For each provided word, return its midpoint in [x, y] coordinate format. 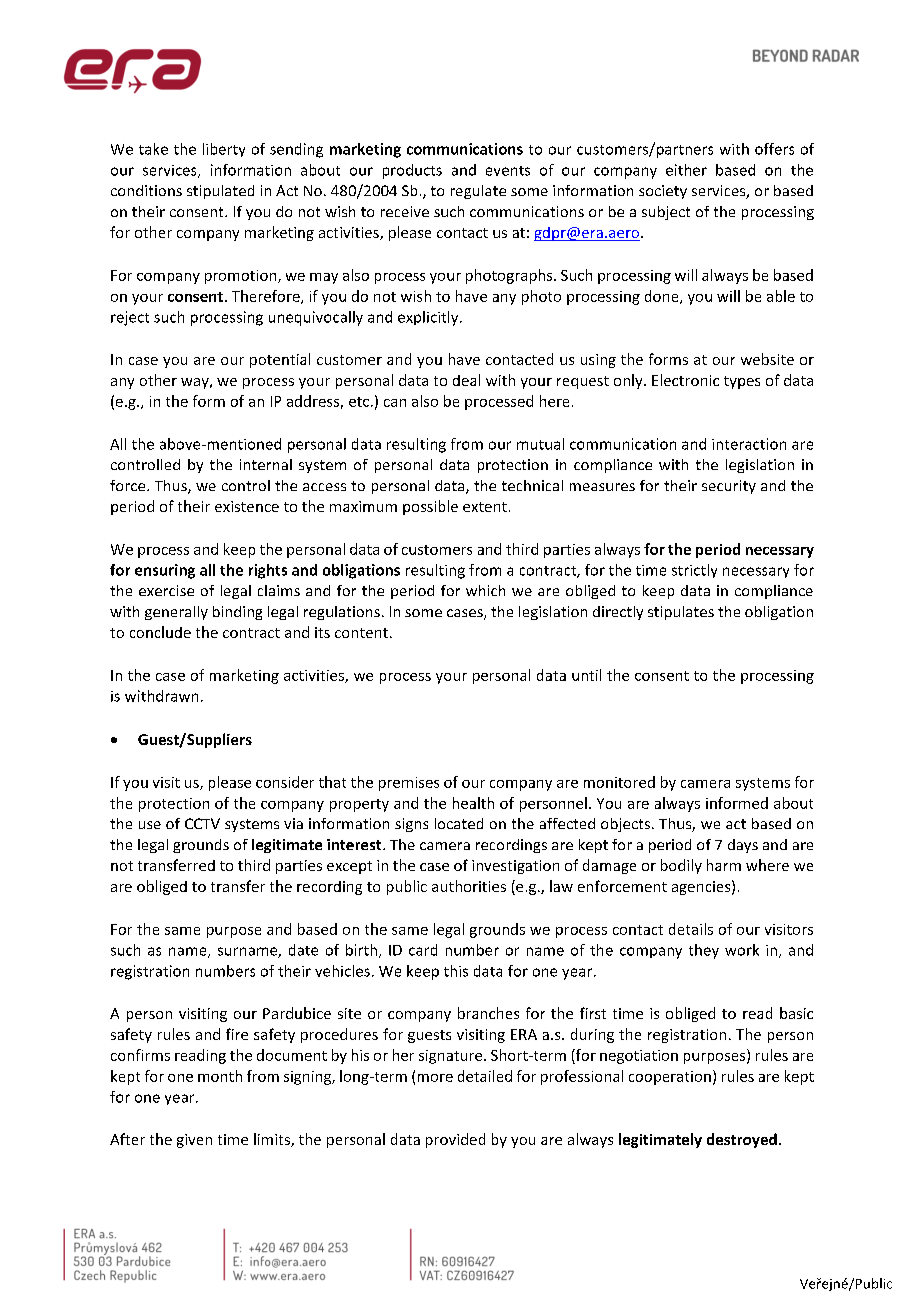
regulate [478, 192]
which [485, 590]
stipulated [220, 192]
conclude [160, 632]
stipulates [681, 613]
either [686, 170]
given [194, 1141]
